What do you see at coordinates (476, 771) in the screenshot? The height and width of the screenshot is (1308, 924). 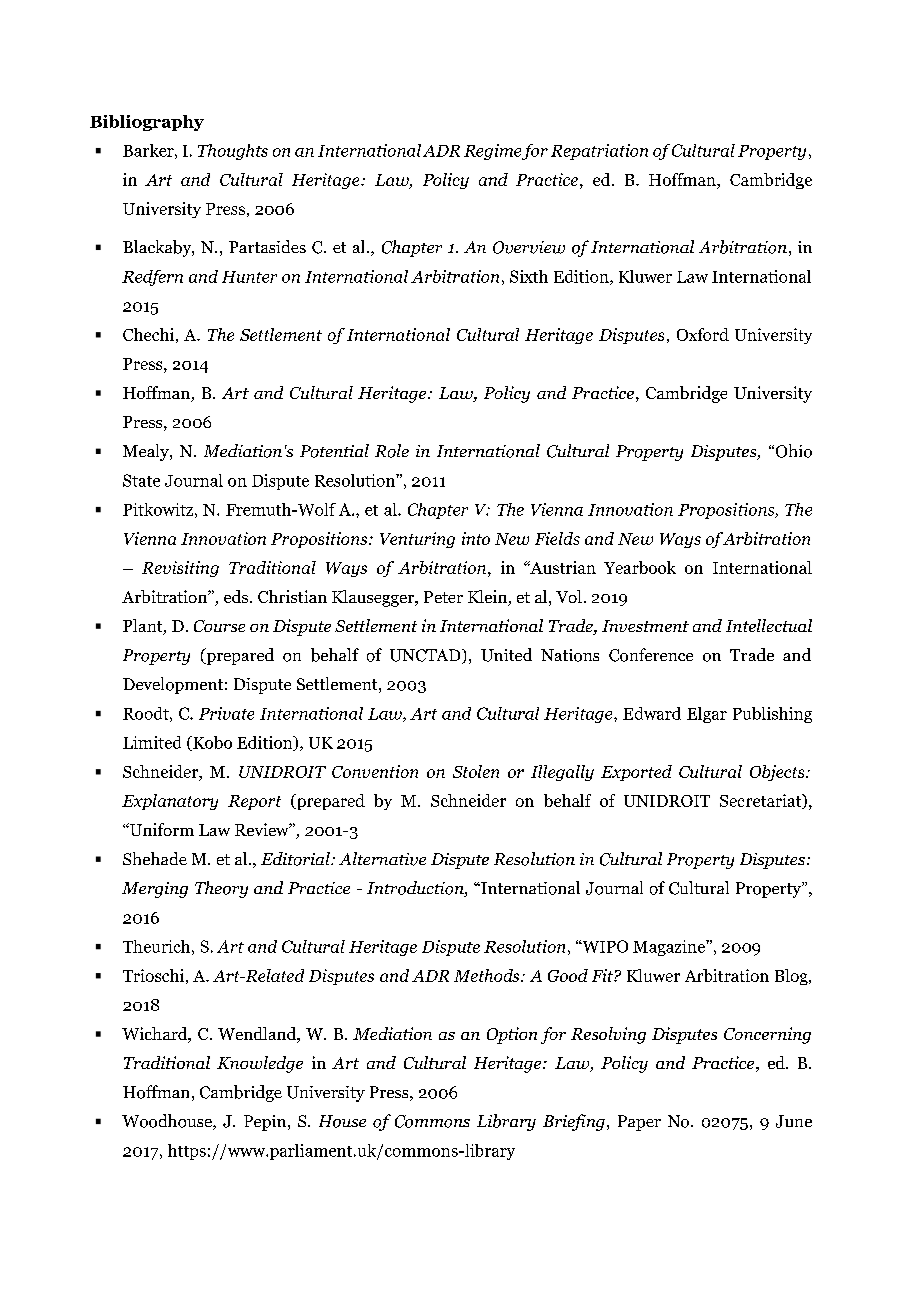 I see `Stolen` at bounding box center [476, 771].
